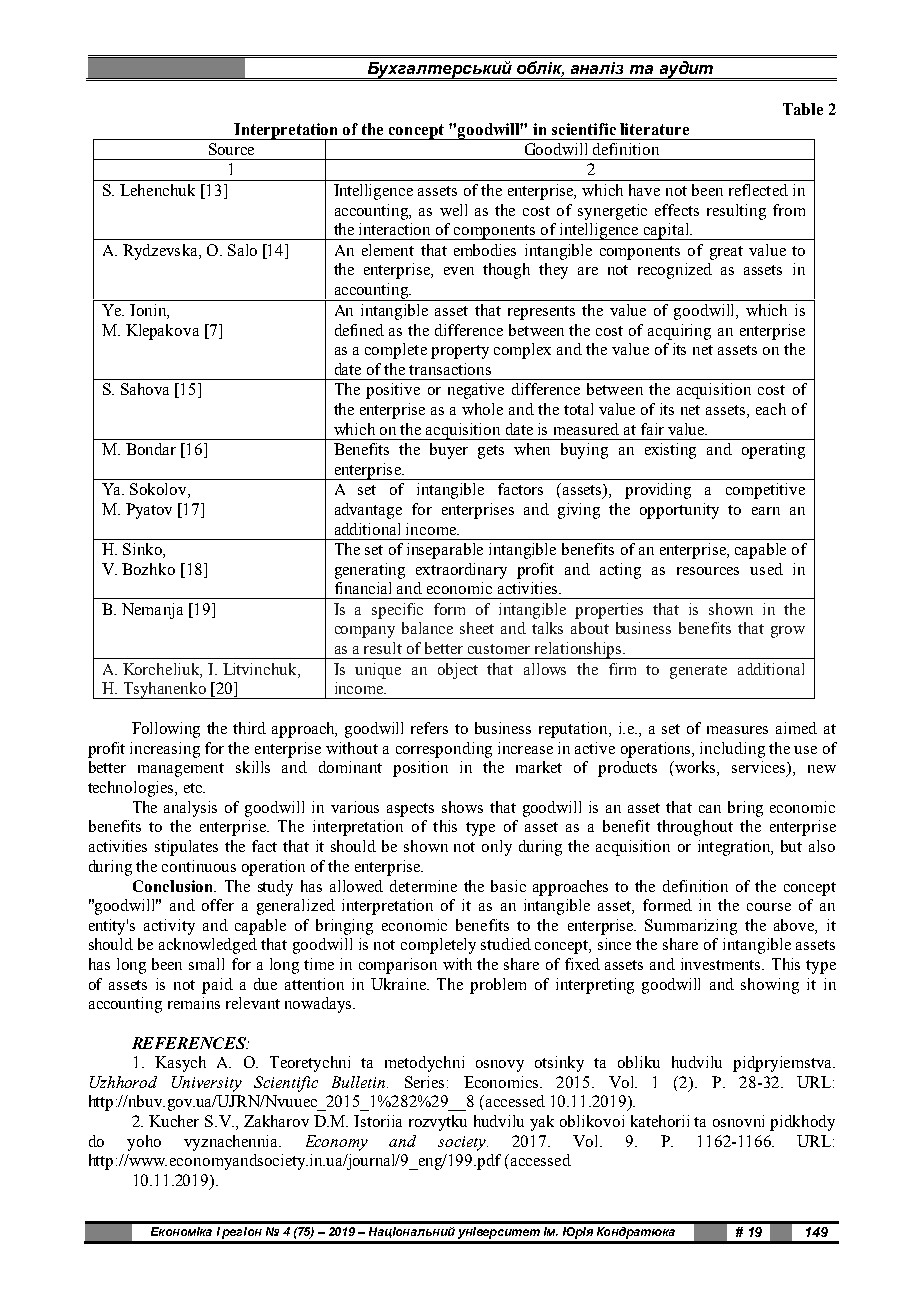 The image size is (924, 1308). What do you see at coordinates (758, 190) in the screenshot?
I see `reflected` at bounding box center [758, 190].
